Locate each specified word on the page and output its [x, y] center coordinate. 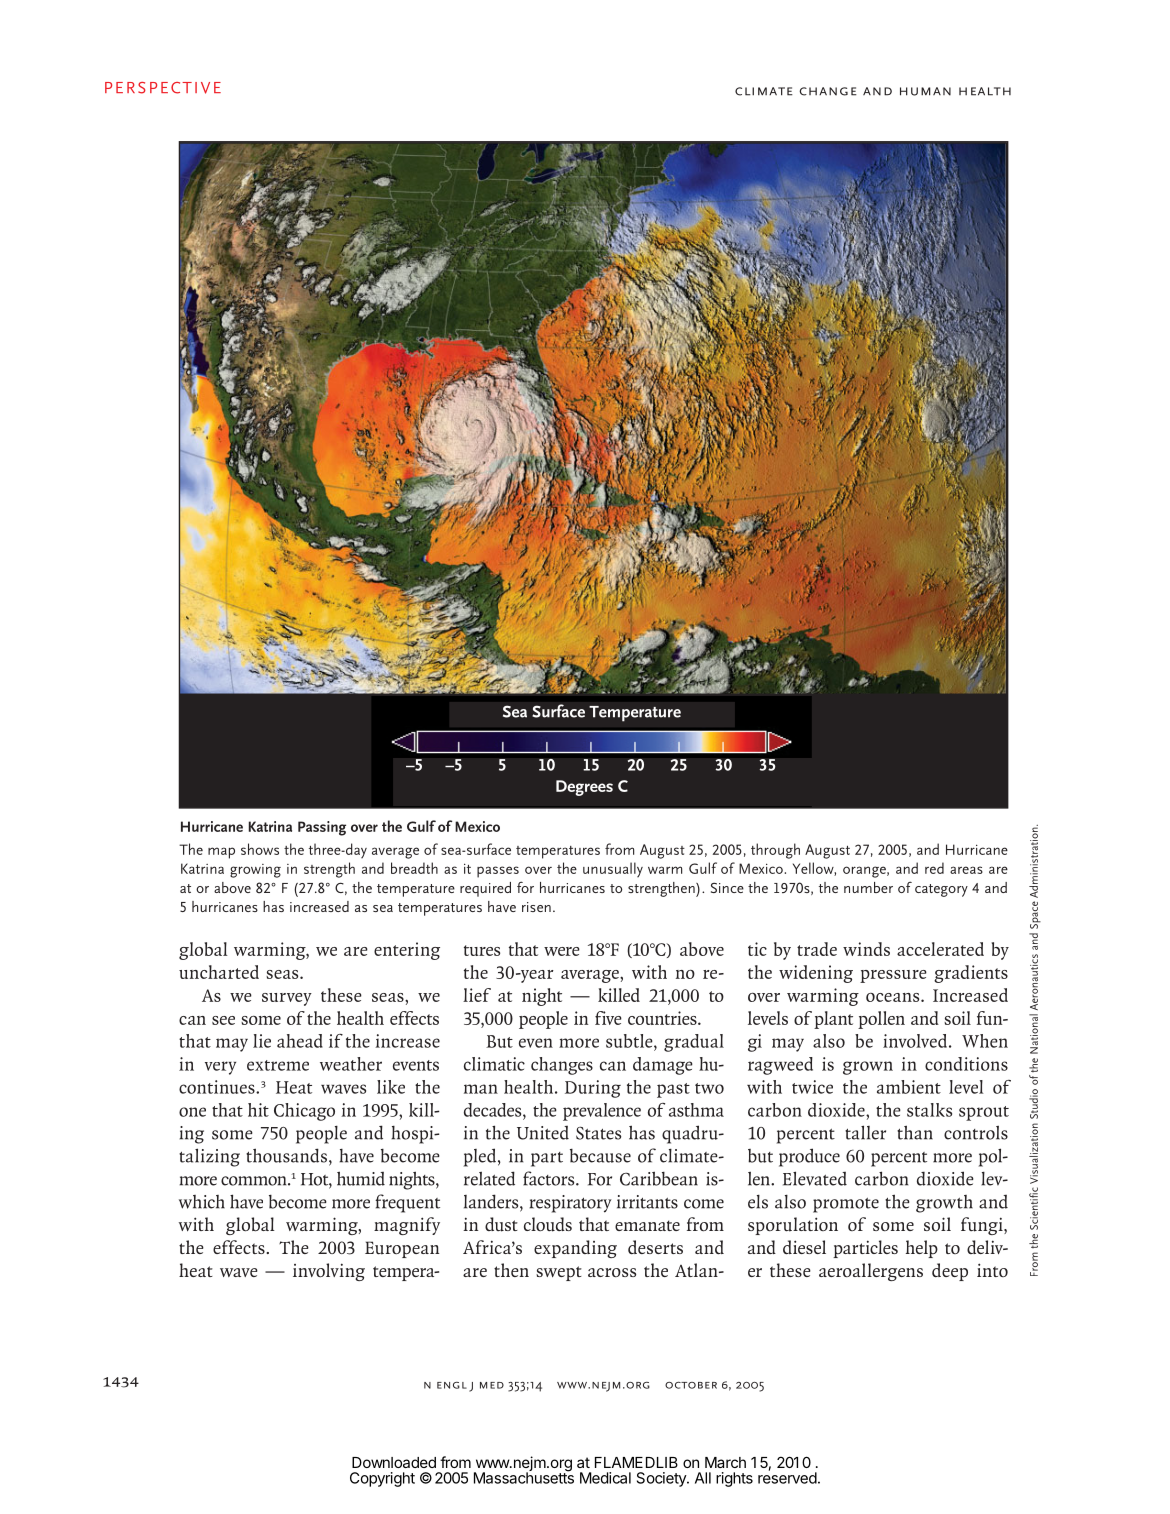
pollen [881, 1020]
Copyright [382, 1479]
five [608, 1018]
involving [329, 1272]
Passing [322, 828]
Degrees [584, 788]
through [775, 851]
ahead [300, 1041]
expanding [575, 1249]
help [922, 1249]
